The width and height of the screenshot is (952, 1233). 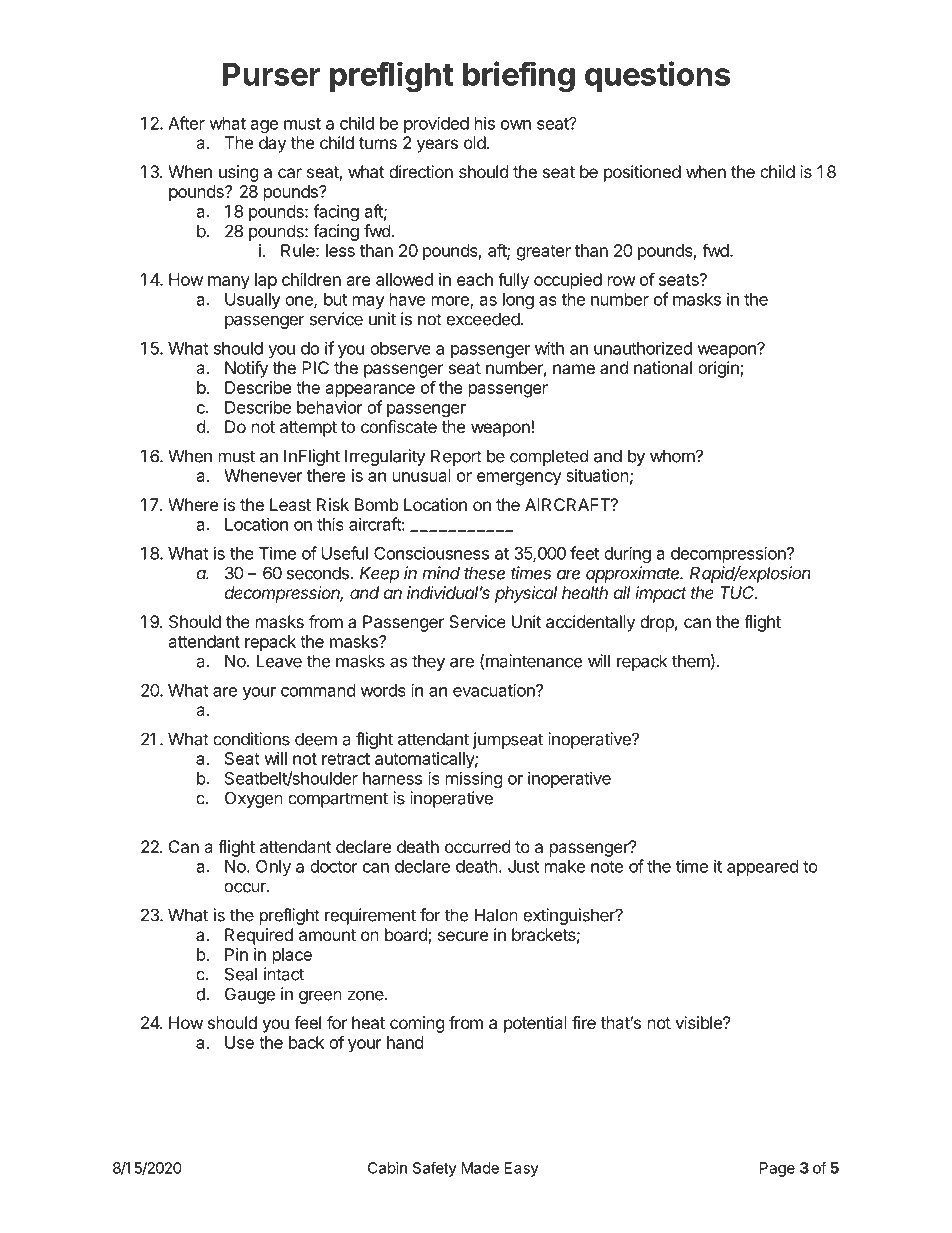 What do you see at coordinates (308, 429) in the screenshot?
I see `attempt` at bounding box center [308, 429].
